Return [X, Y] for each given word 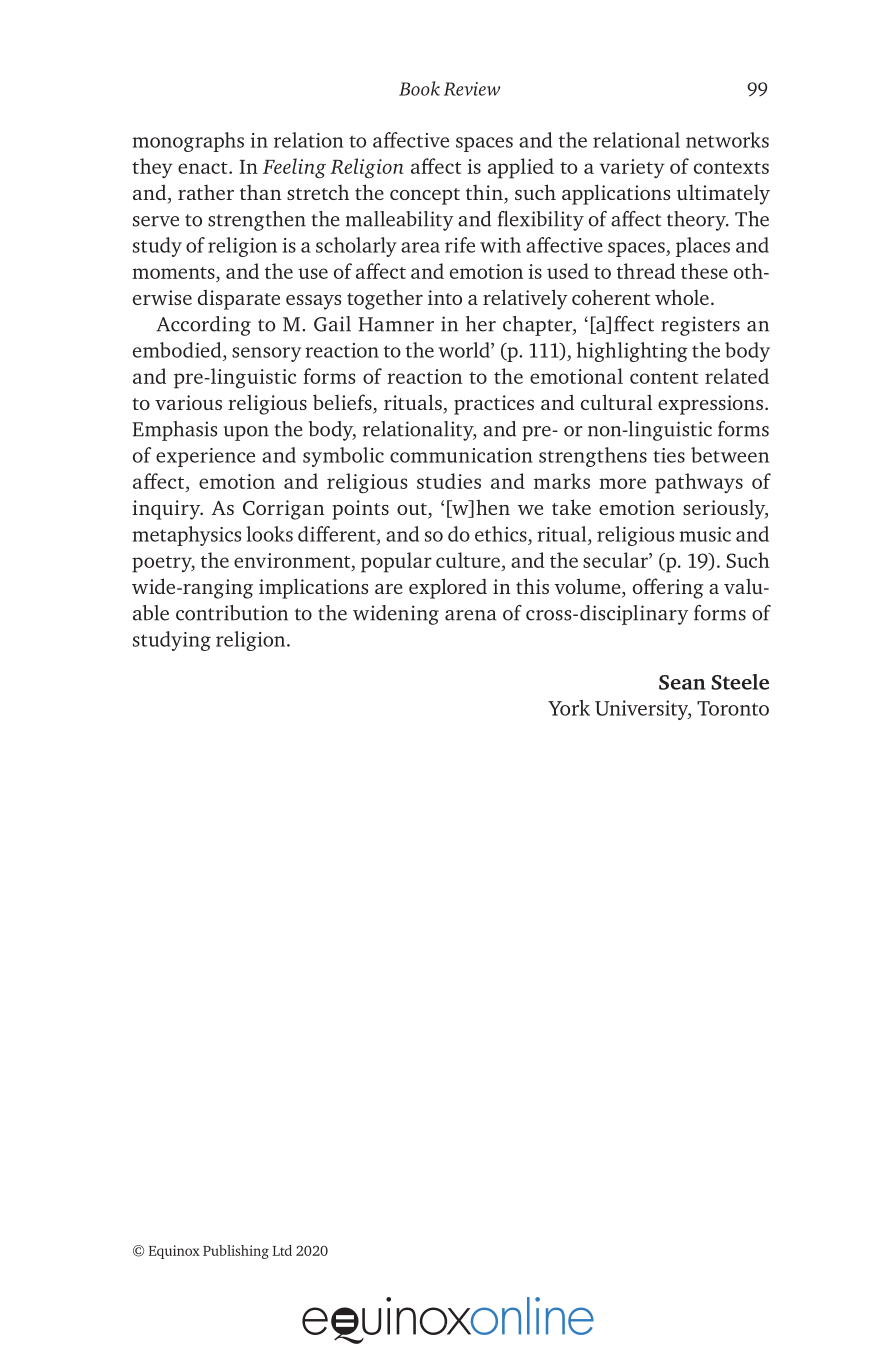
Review [472, 89]
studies [449, 481]
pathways [699, 483]
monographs [188, 142]
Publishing [236, 1252]
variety [632, 168]
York [569, 708]
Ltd [282, 1250]
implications [313, 588]
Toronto [733, 708]
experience [205, 457]
